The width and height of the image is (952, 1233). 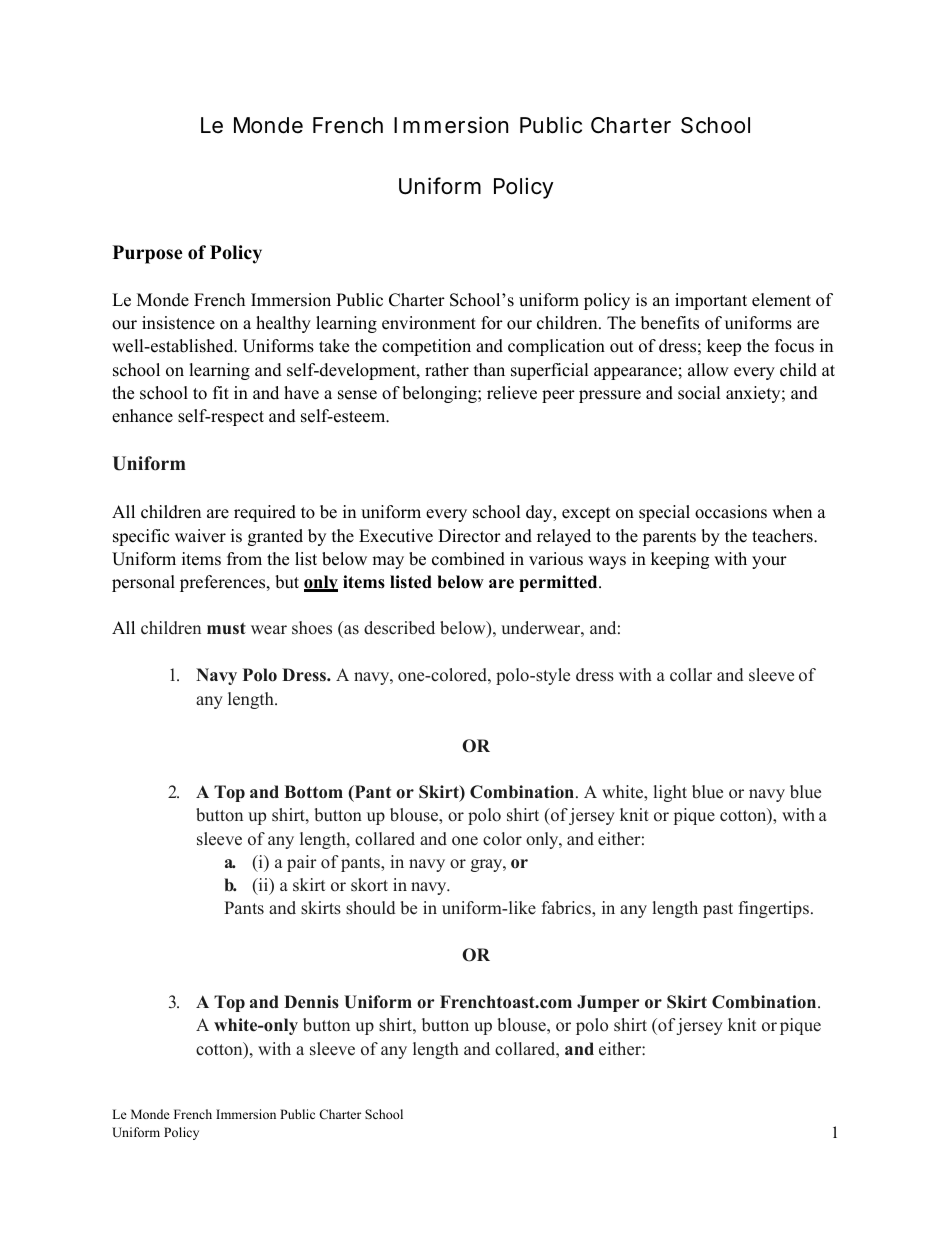 What do you see at coordinates (670, 793) in the image?
I see `light` at bounding box center [670, 793].
